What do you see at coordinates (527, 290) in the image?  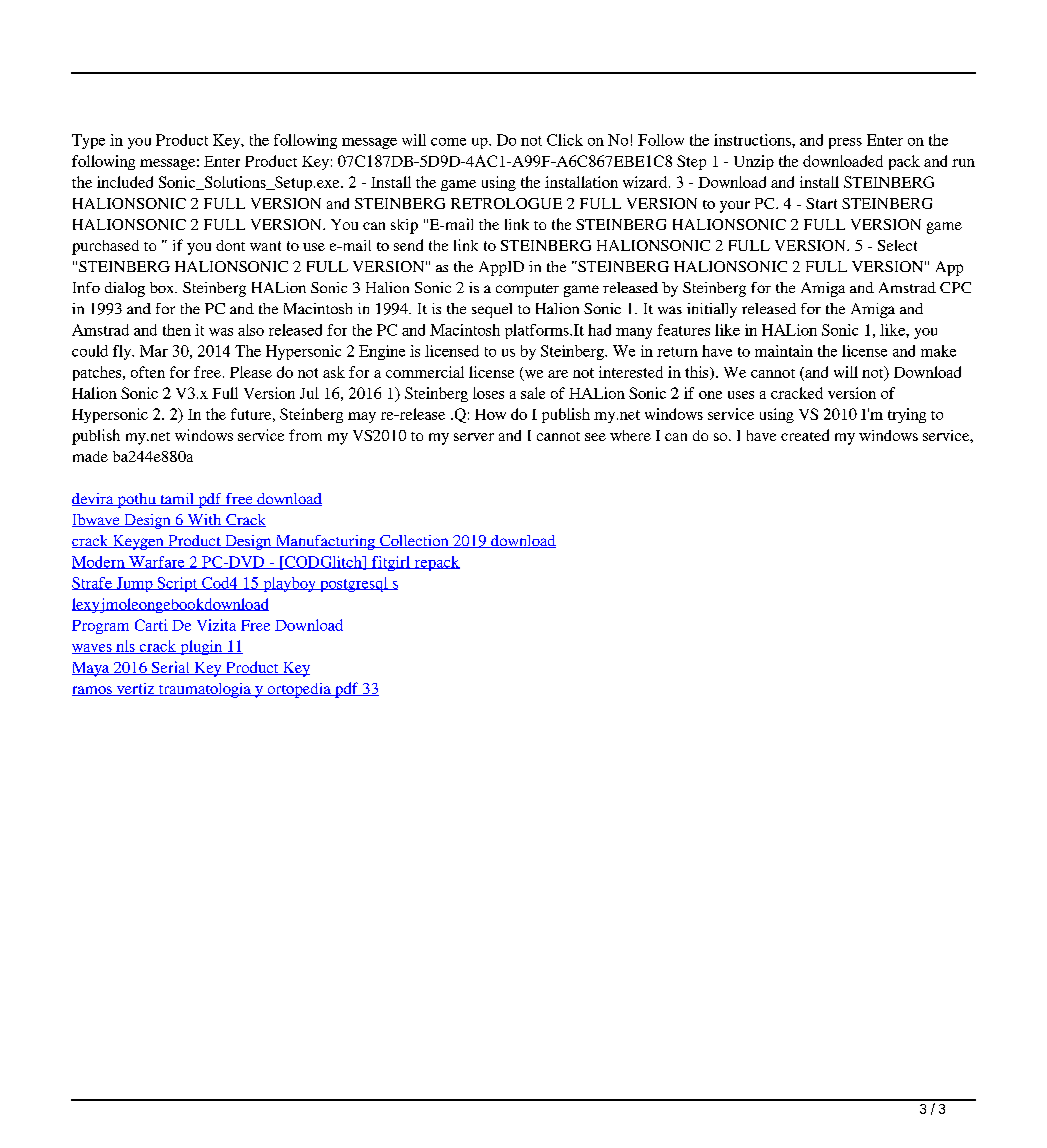 I see `computer` at bounding box center [527, 290].
